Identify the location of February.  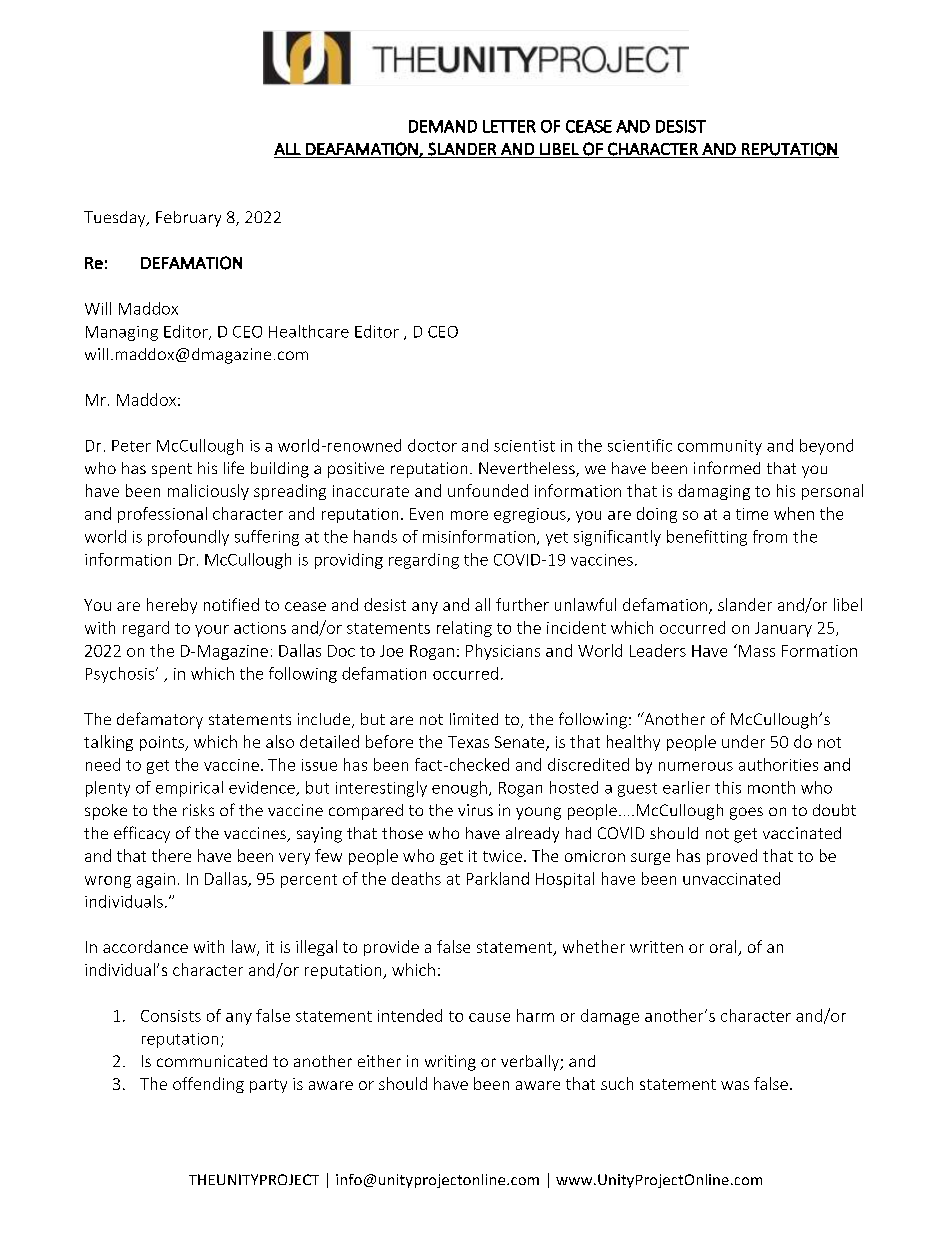
(188, 219).
